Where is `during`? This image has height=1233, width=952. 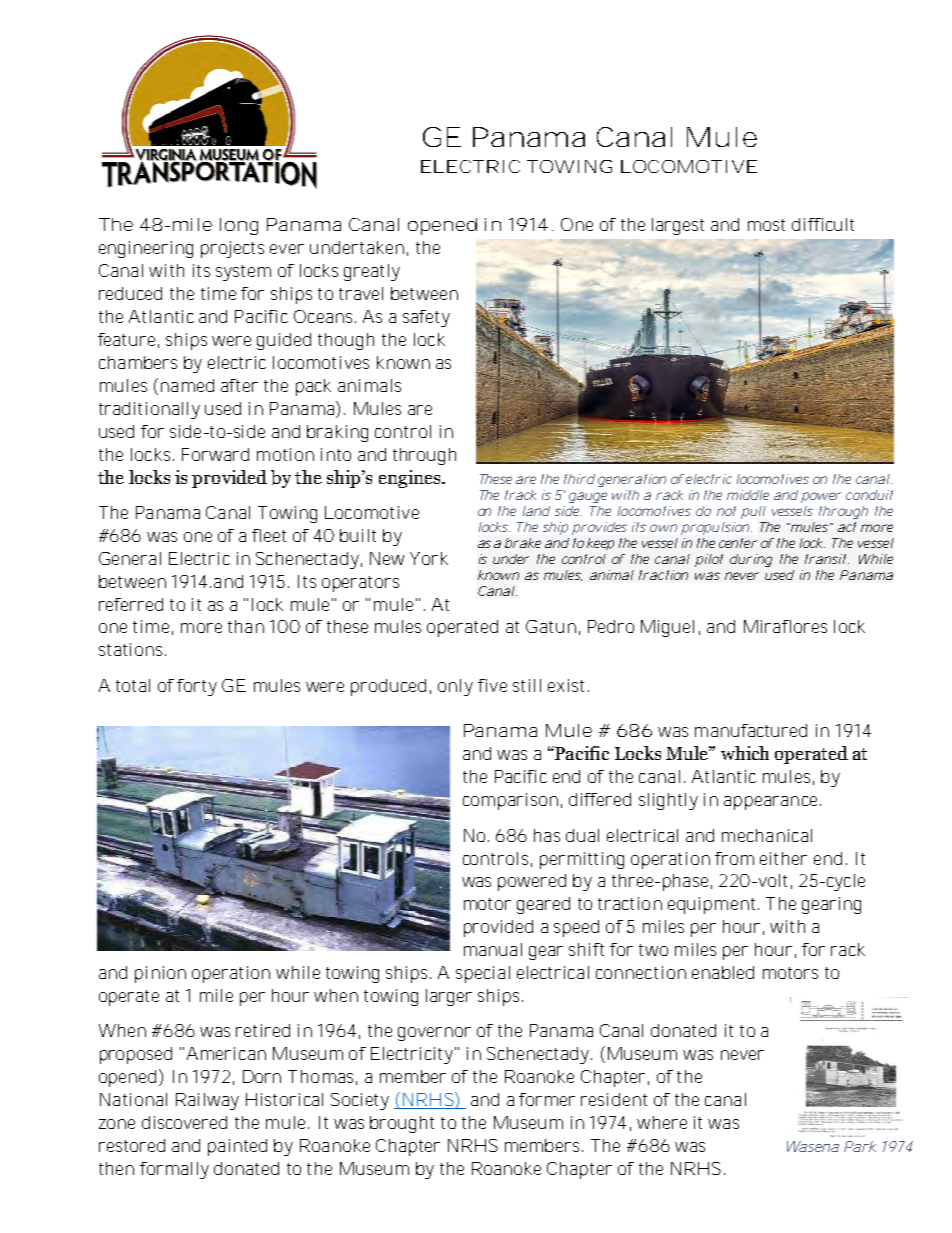
during is located at coordinates (751, 560).
